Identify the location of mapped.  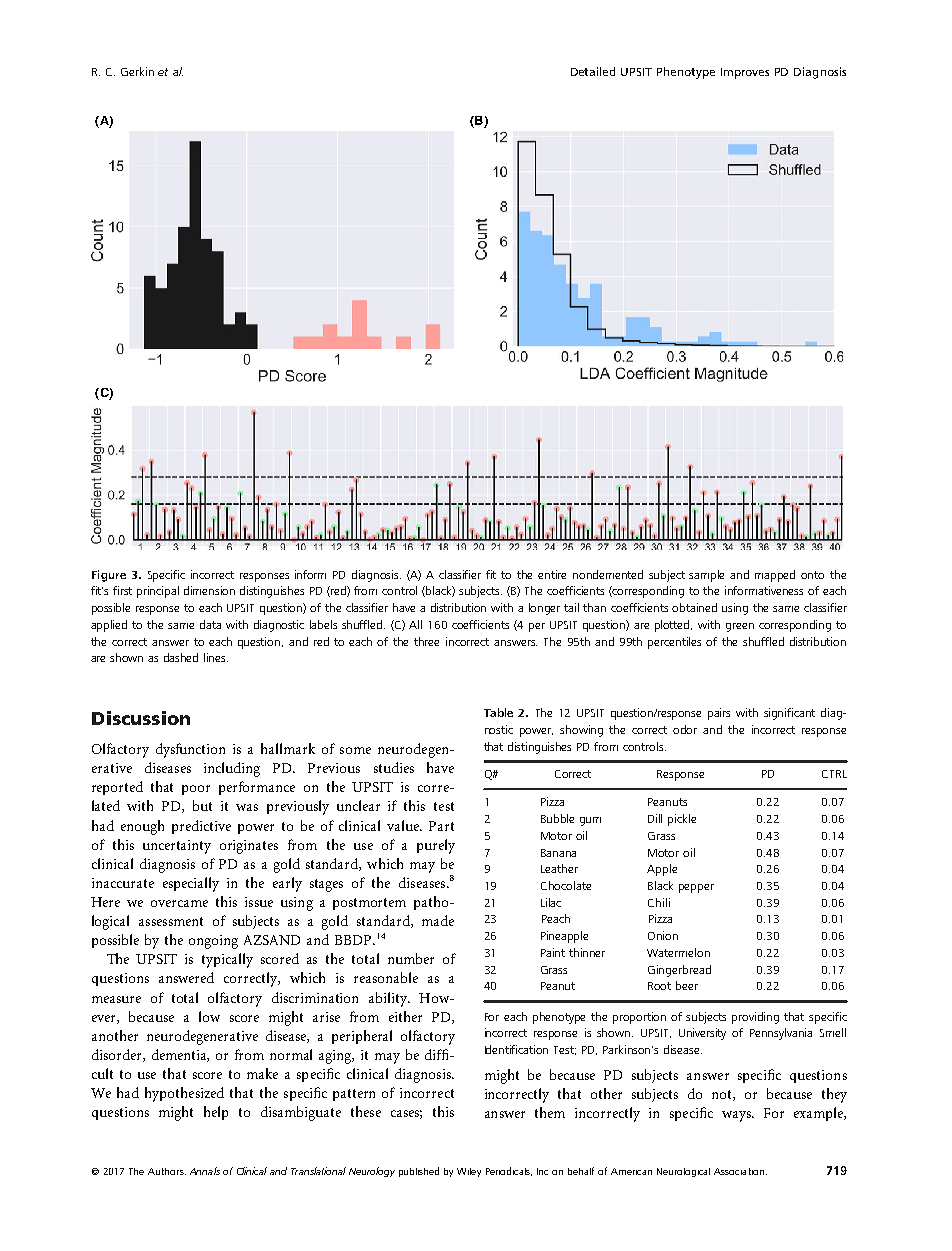
(775, 576).
